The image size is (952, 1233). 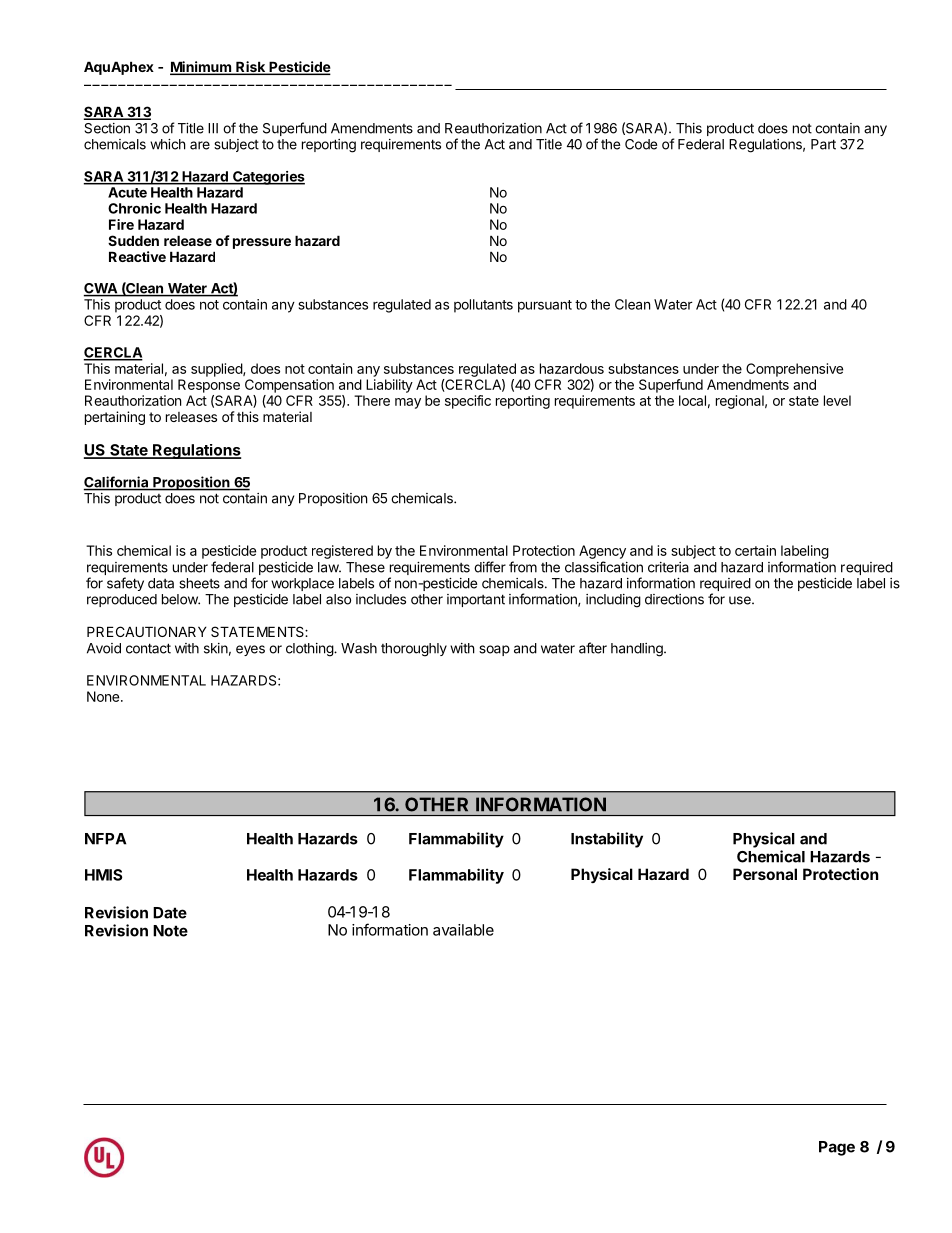 I want to click on directions, so click(x=674, y=599).
